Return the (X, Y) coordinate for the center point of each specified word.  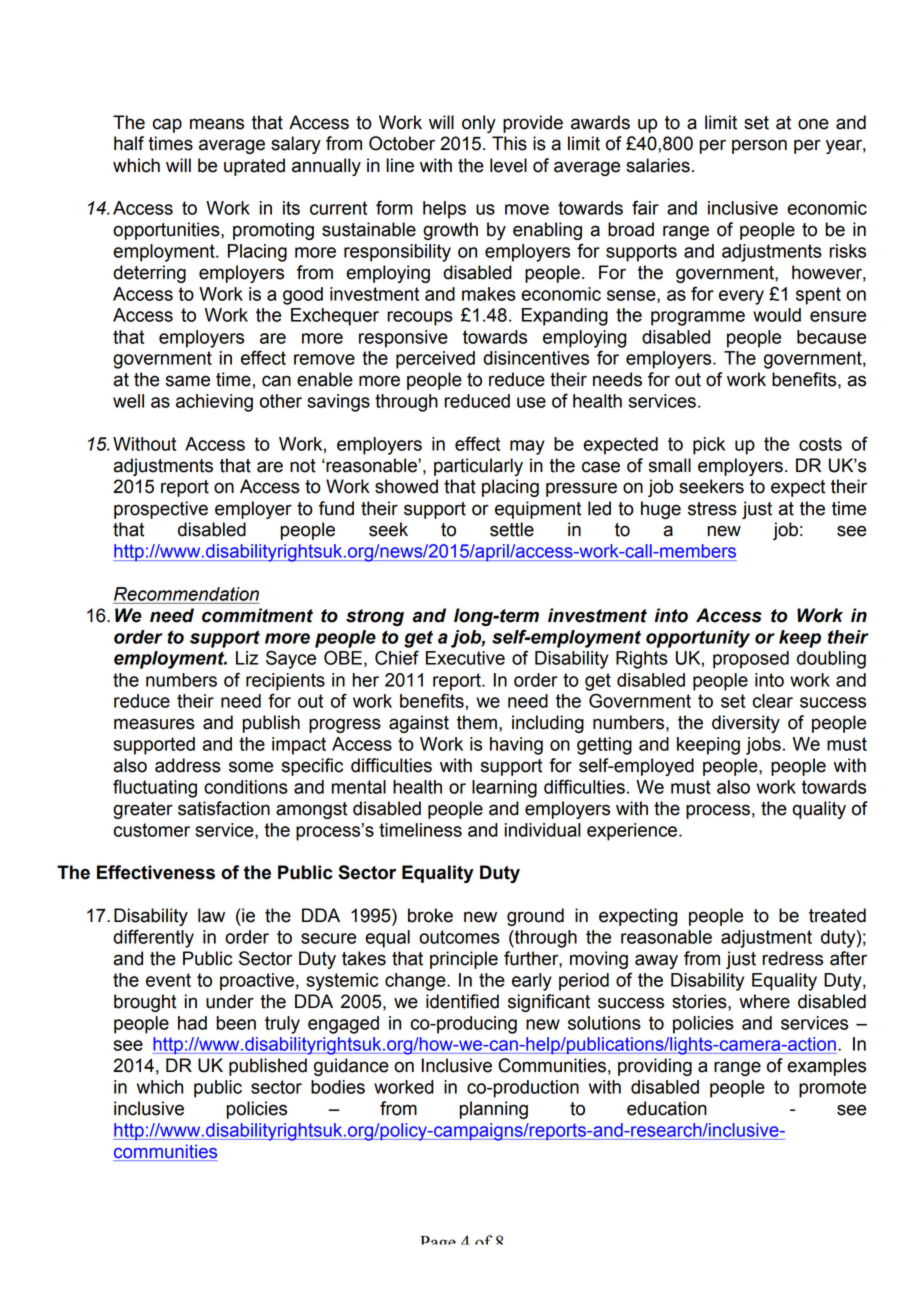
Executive (465, 658)
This (509, 143)
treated (837, 915)
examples (826, 1067)
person (759, 146)
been (236, 1023)
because (831, 337)
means (217, 124)
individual (543, 830)
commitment (257, 615)
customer (152, 830)
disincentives (536, 358)
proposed (751, 660)
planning (494, 1110)
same (188, 381)
